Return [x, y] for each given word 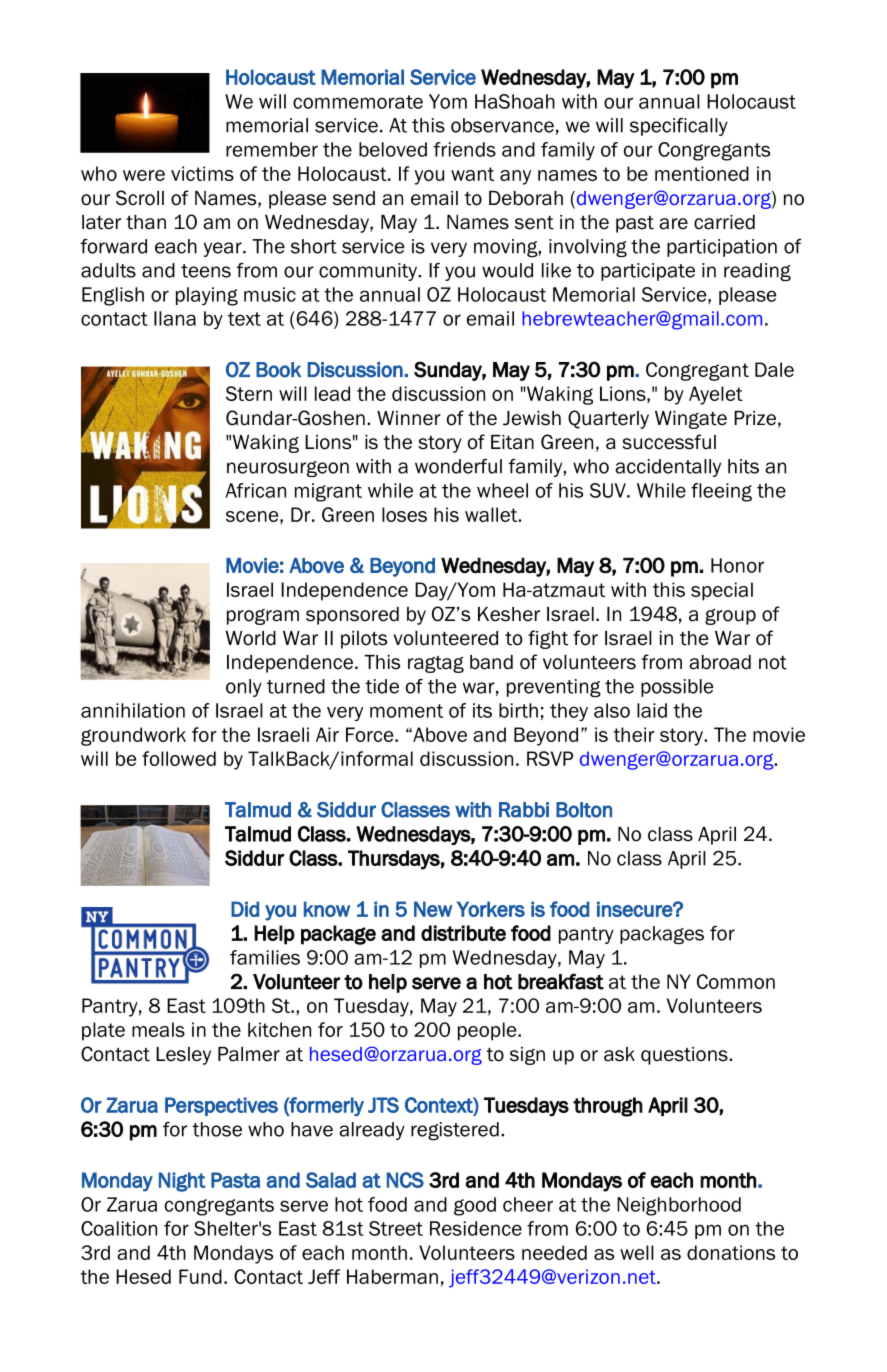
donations [731, 1252]
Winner [409, 418]
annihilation [133, 710]
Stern [249, 393]
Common [736, 981]
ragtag [436, 664]
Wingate [691, 420]
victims [202, 173]
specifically [679, 127]
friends [465, 149]
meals [158, 1029]
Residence [476, 1228]
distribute [463, 933]
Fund [200, 1276]
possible [677, 688]
